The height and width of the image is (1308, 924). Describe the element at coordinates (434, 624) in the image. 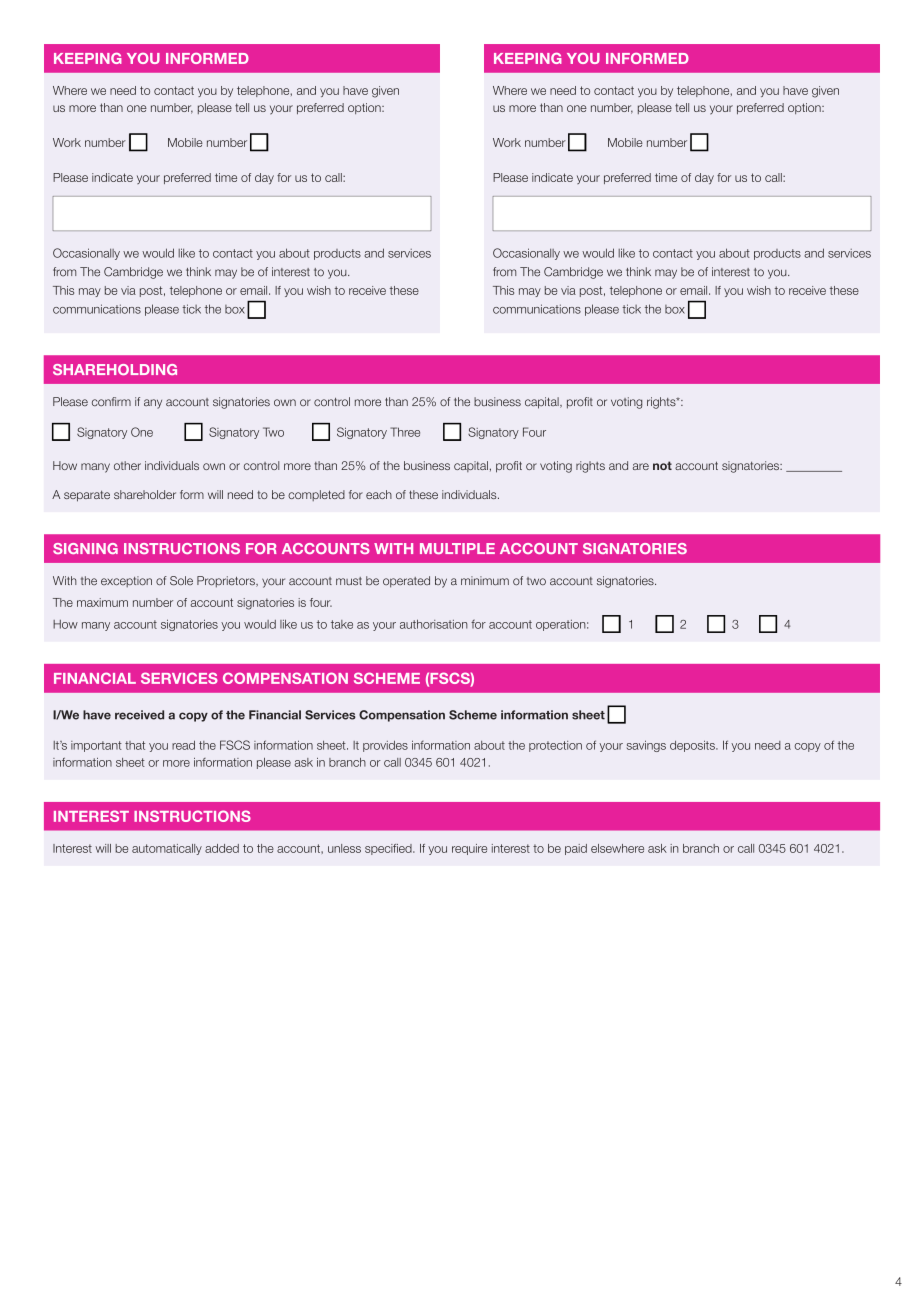

I see `authorisation` at that location.
